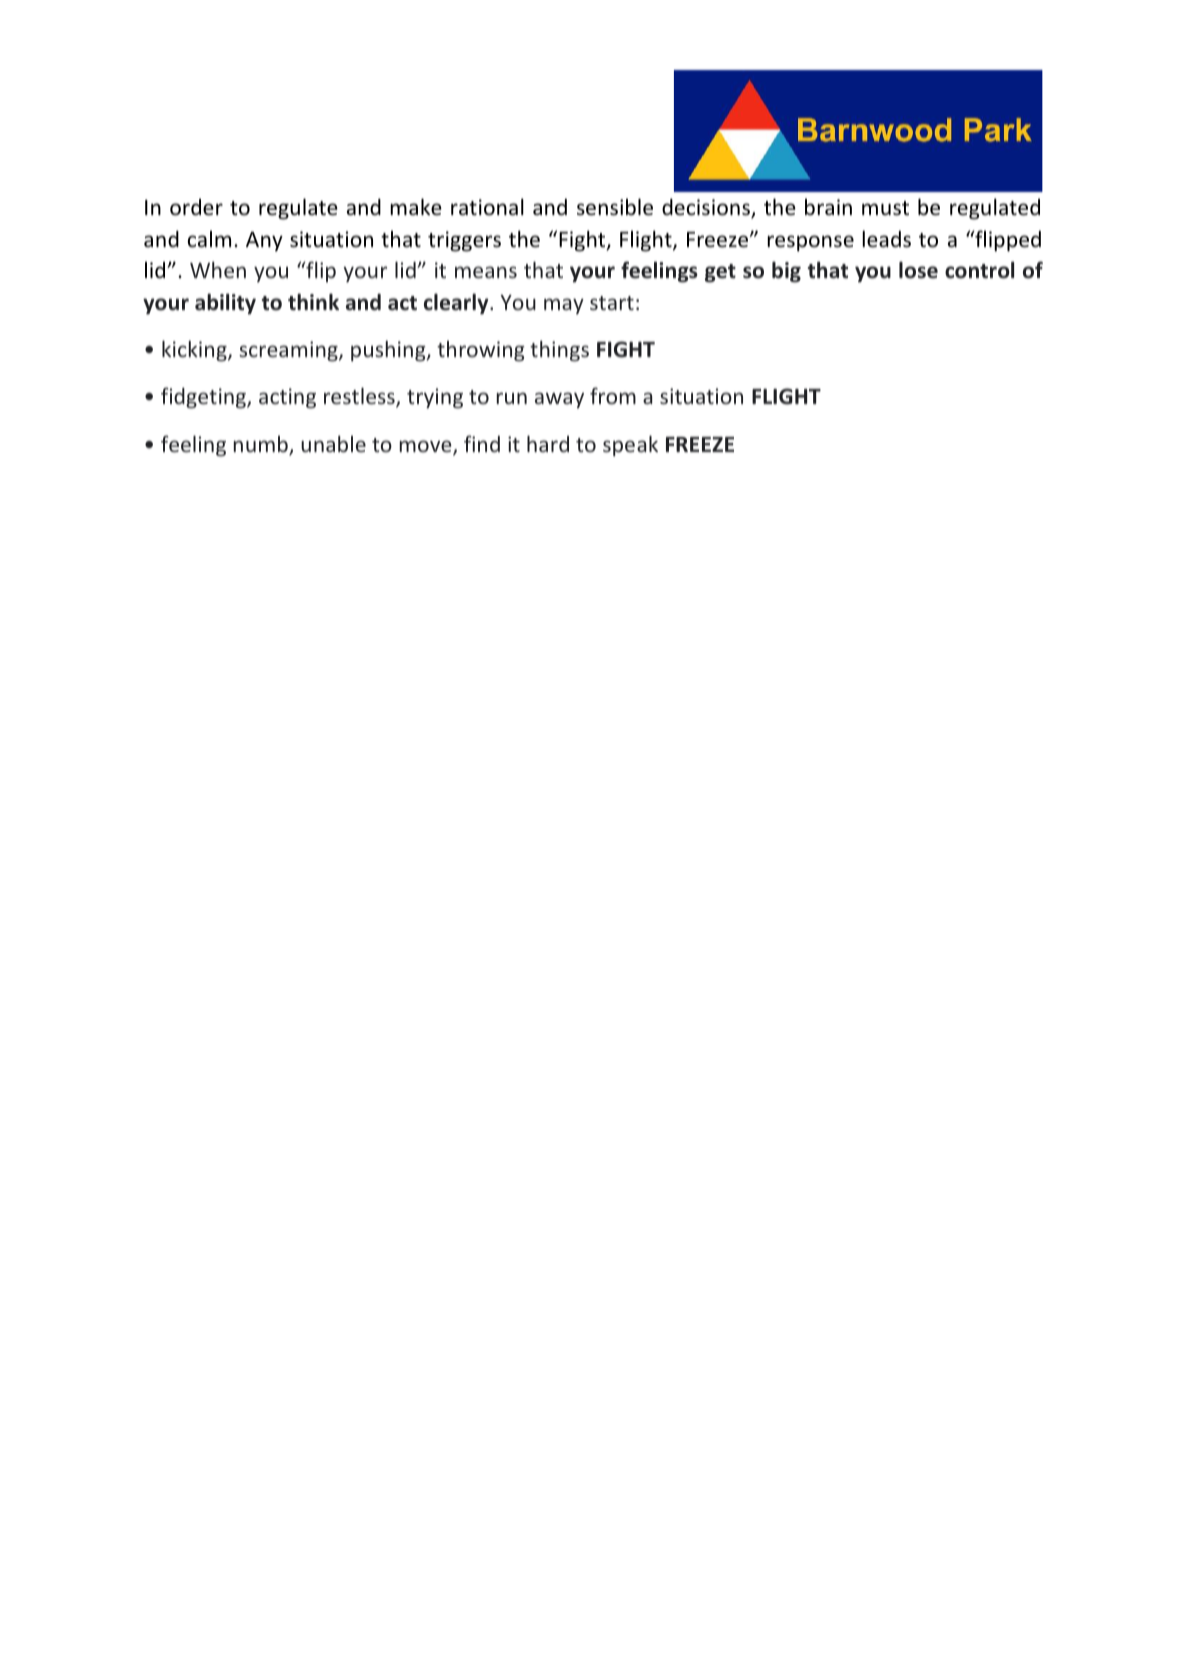 Image resolution: width=1186 pixels, height=1677 pixels. What do you see at coordinates (548, 443) in the screenshot?
I see `hard` at bounding box center [548, 443].
